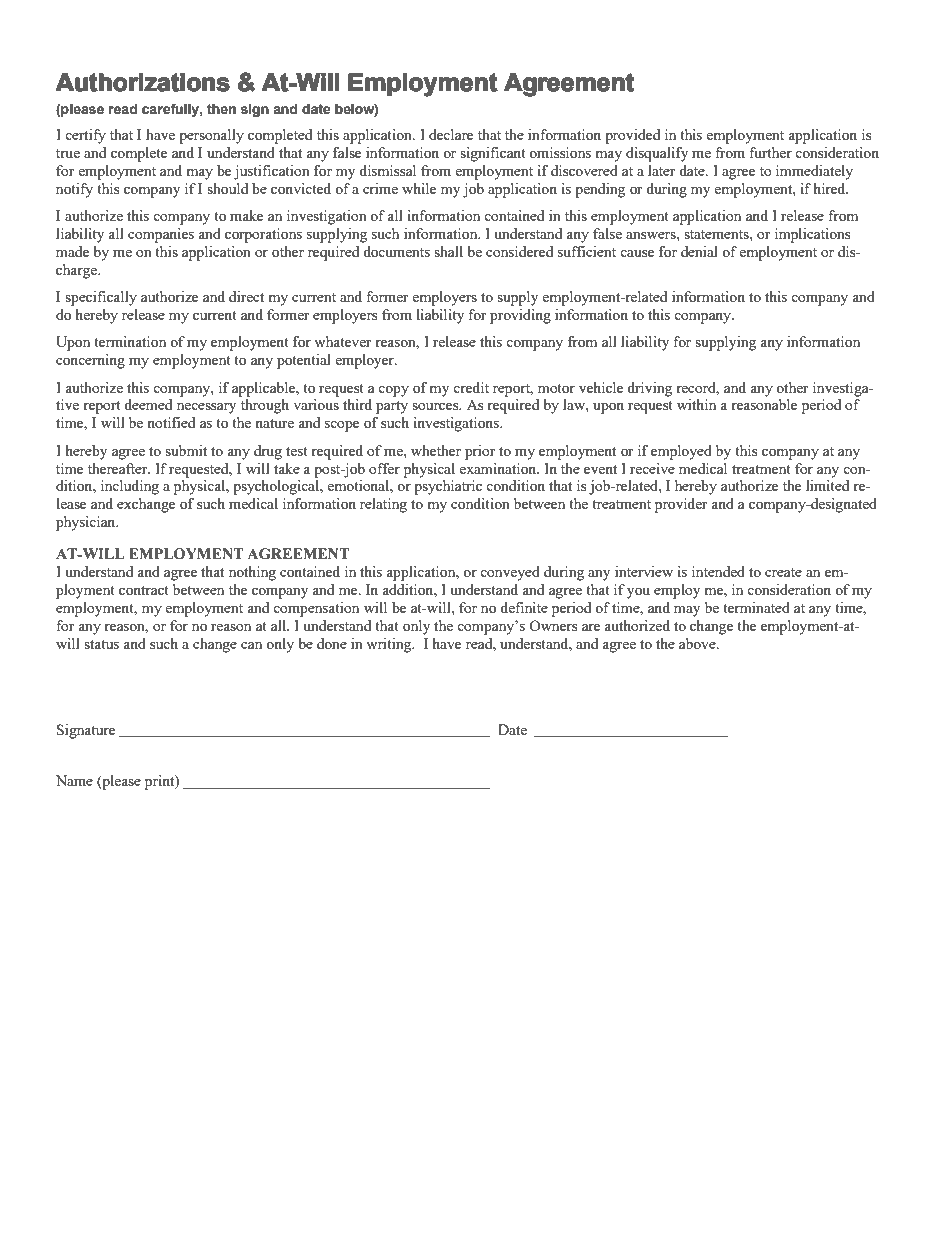 The height and width of the screenshot is (1233, 952). What do you see at coordinates (87, 523) in the screenshot?
I see `physician` at bounding box center [87, 523].
